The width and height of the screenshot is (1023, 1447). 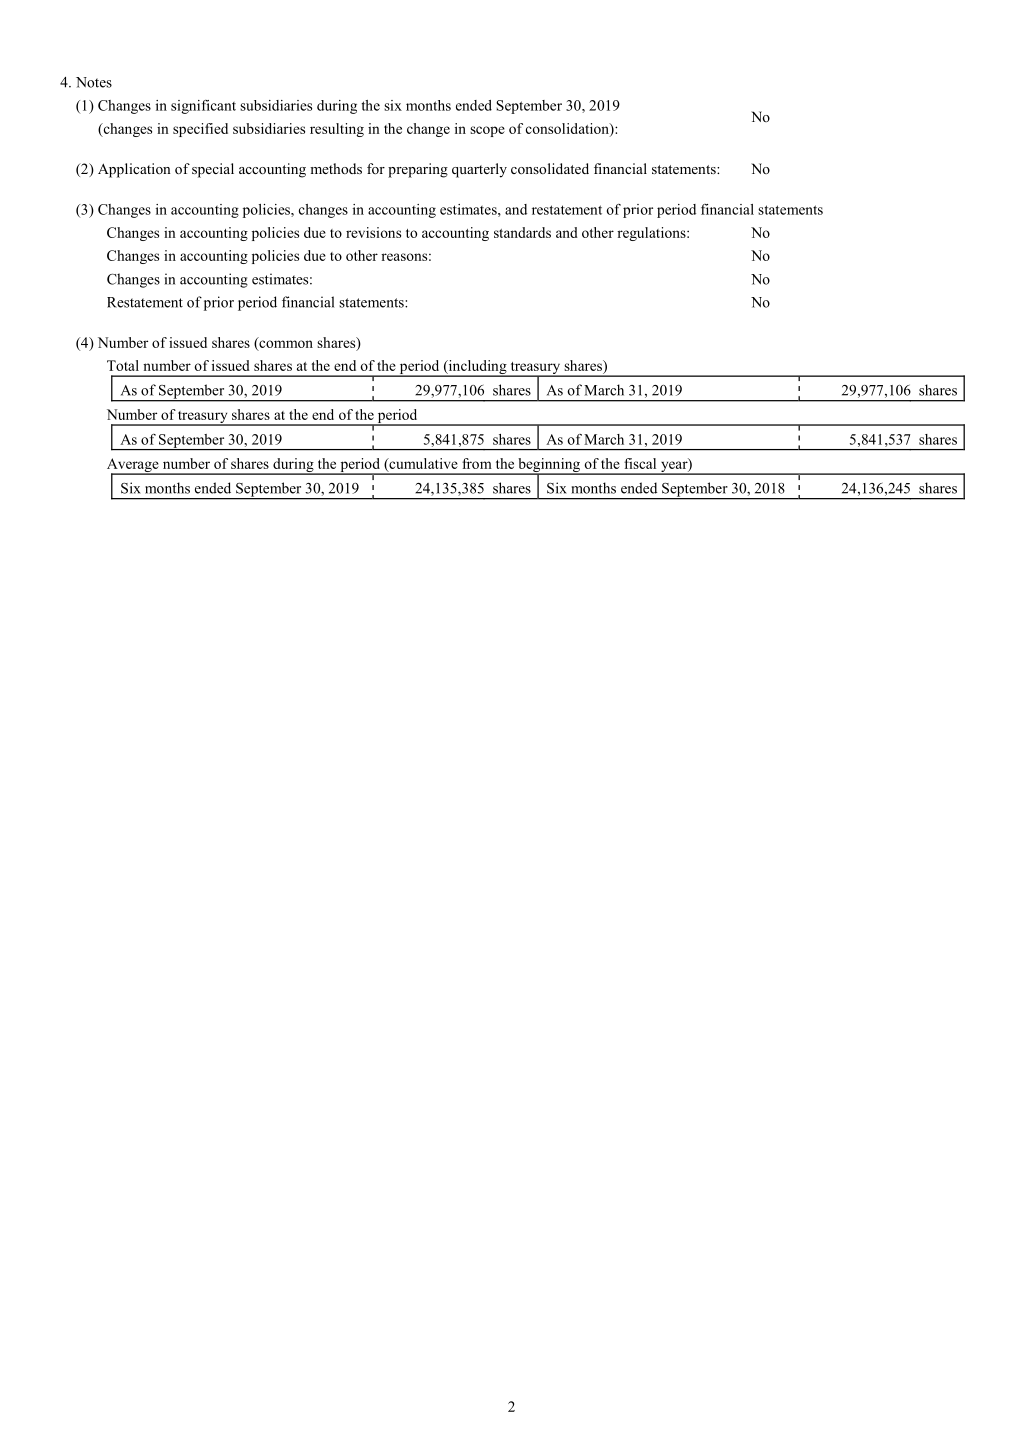 What do you see at coordinates (487, 131) in the screenshot?
I see `scope` at bounding box center [487, 131].
